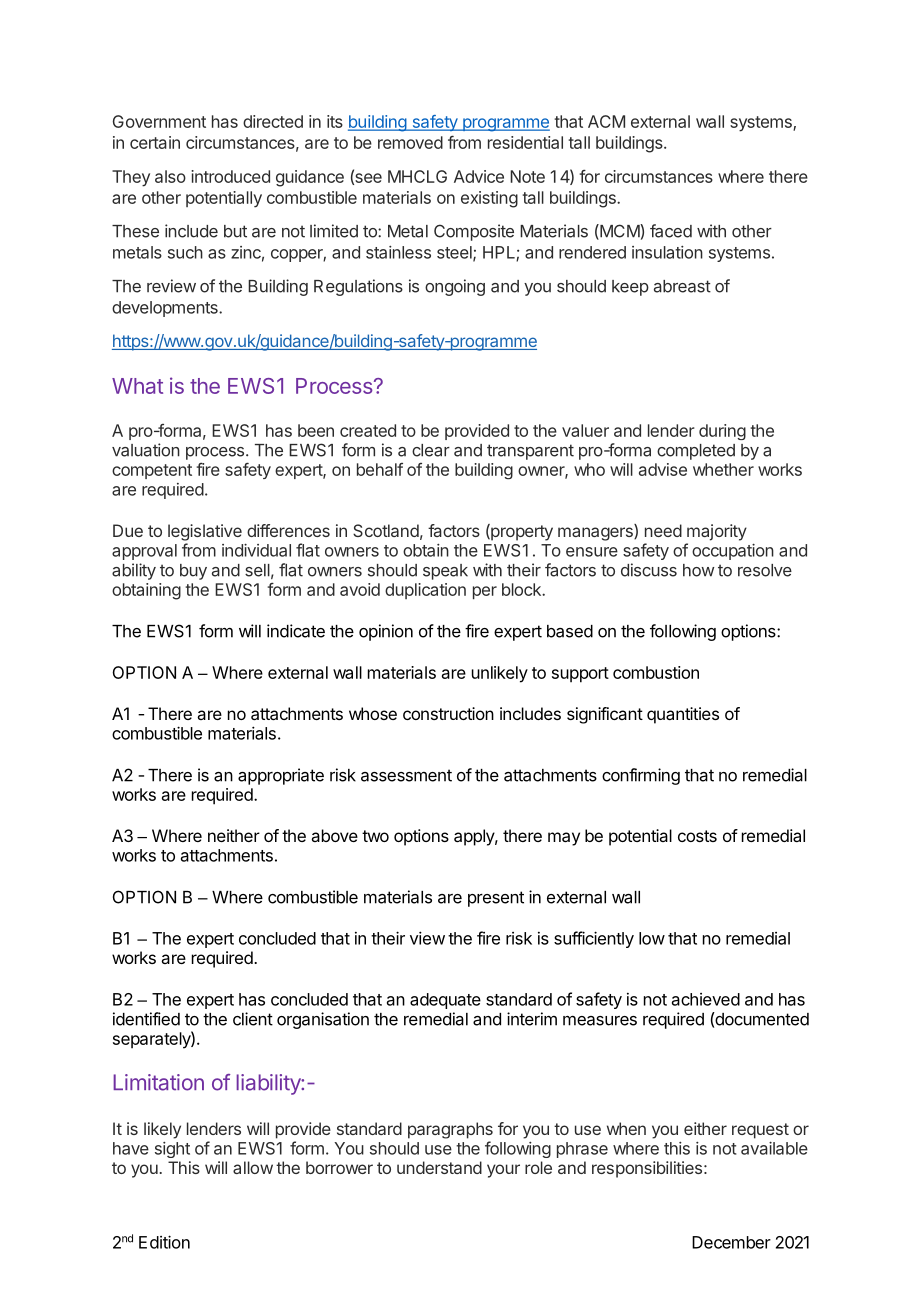  I want to click on Advice, so click(479, 176).
